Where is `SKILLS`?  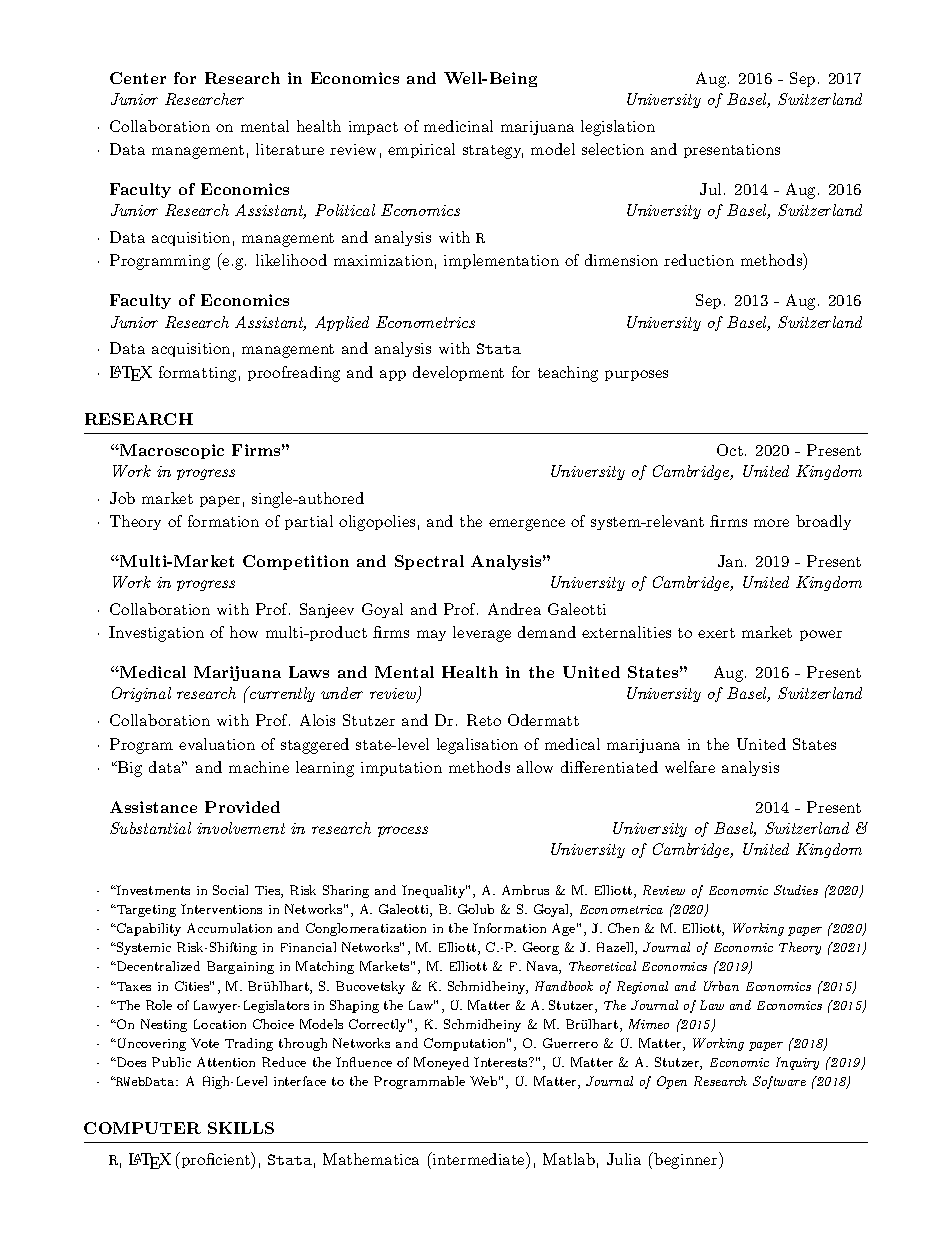 SKILLS is located at coordinates (241, 1128).
